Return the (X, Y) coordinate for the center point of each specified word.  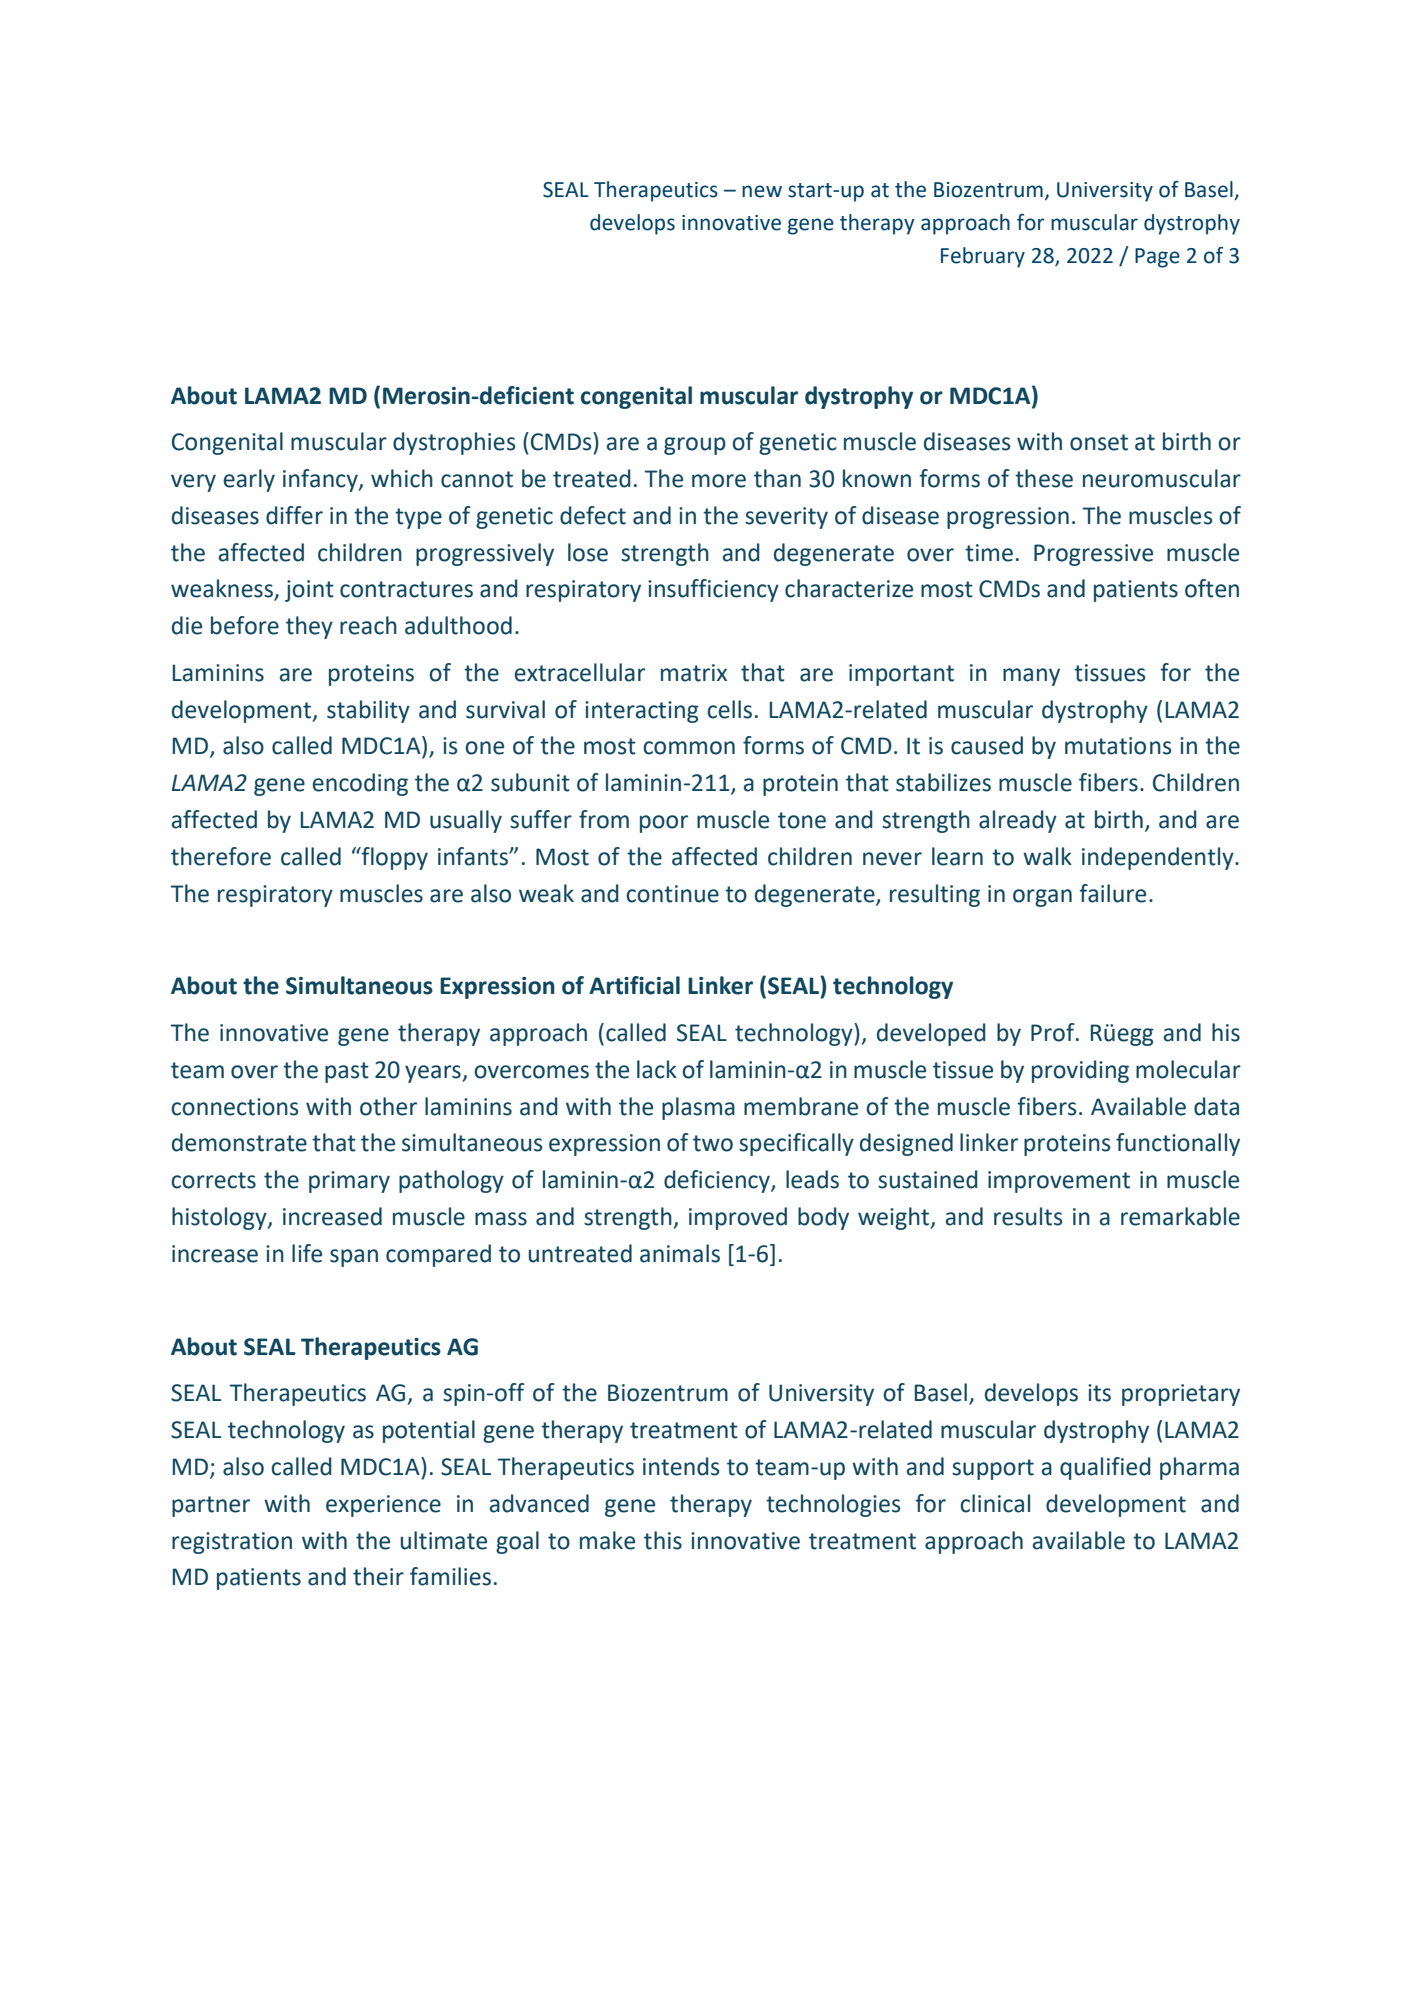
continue (672, 894)
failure (1112, 893)
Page (1157, 258)
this (663, 1540)
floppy (393, 858)
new (762, 191)
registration (232, 1543)
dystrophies (454, 443)
